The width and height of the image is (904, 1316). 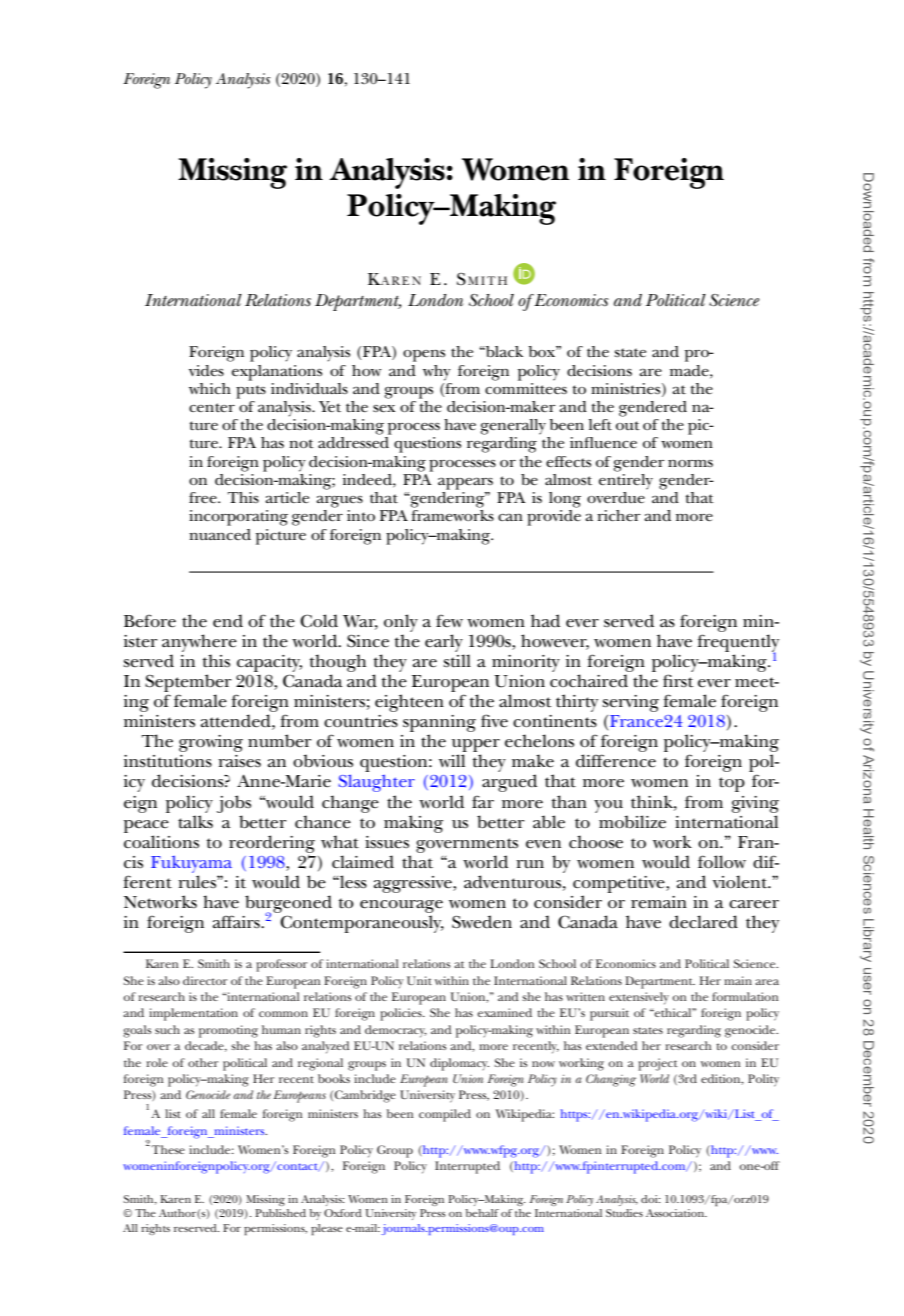 I want to click on why, so click(x=437, y=373).
